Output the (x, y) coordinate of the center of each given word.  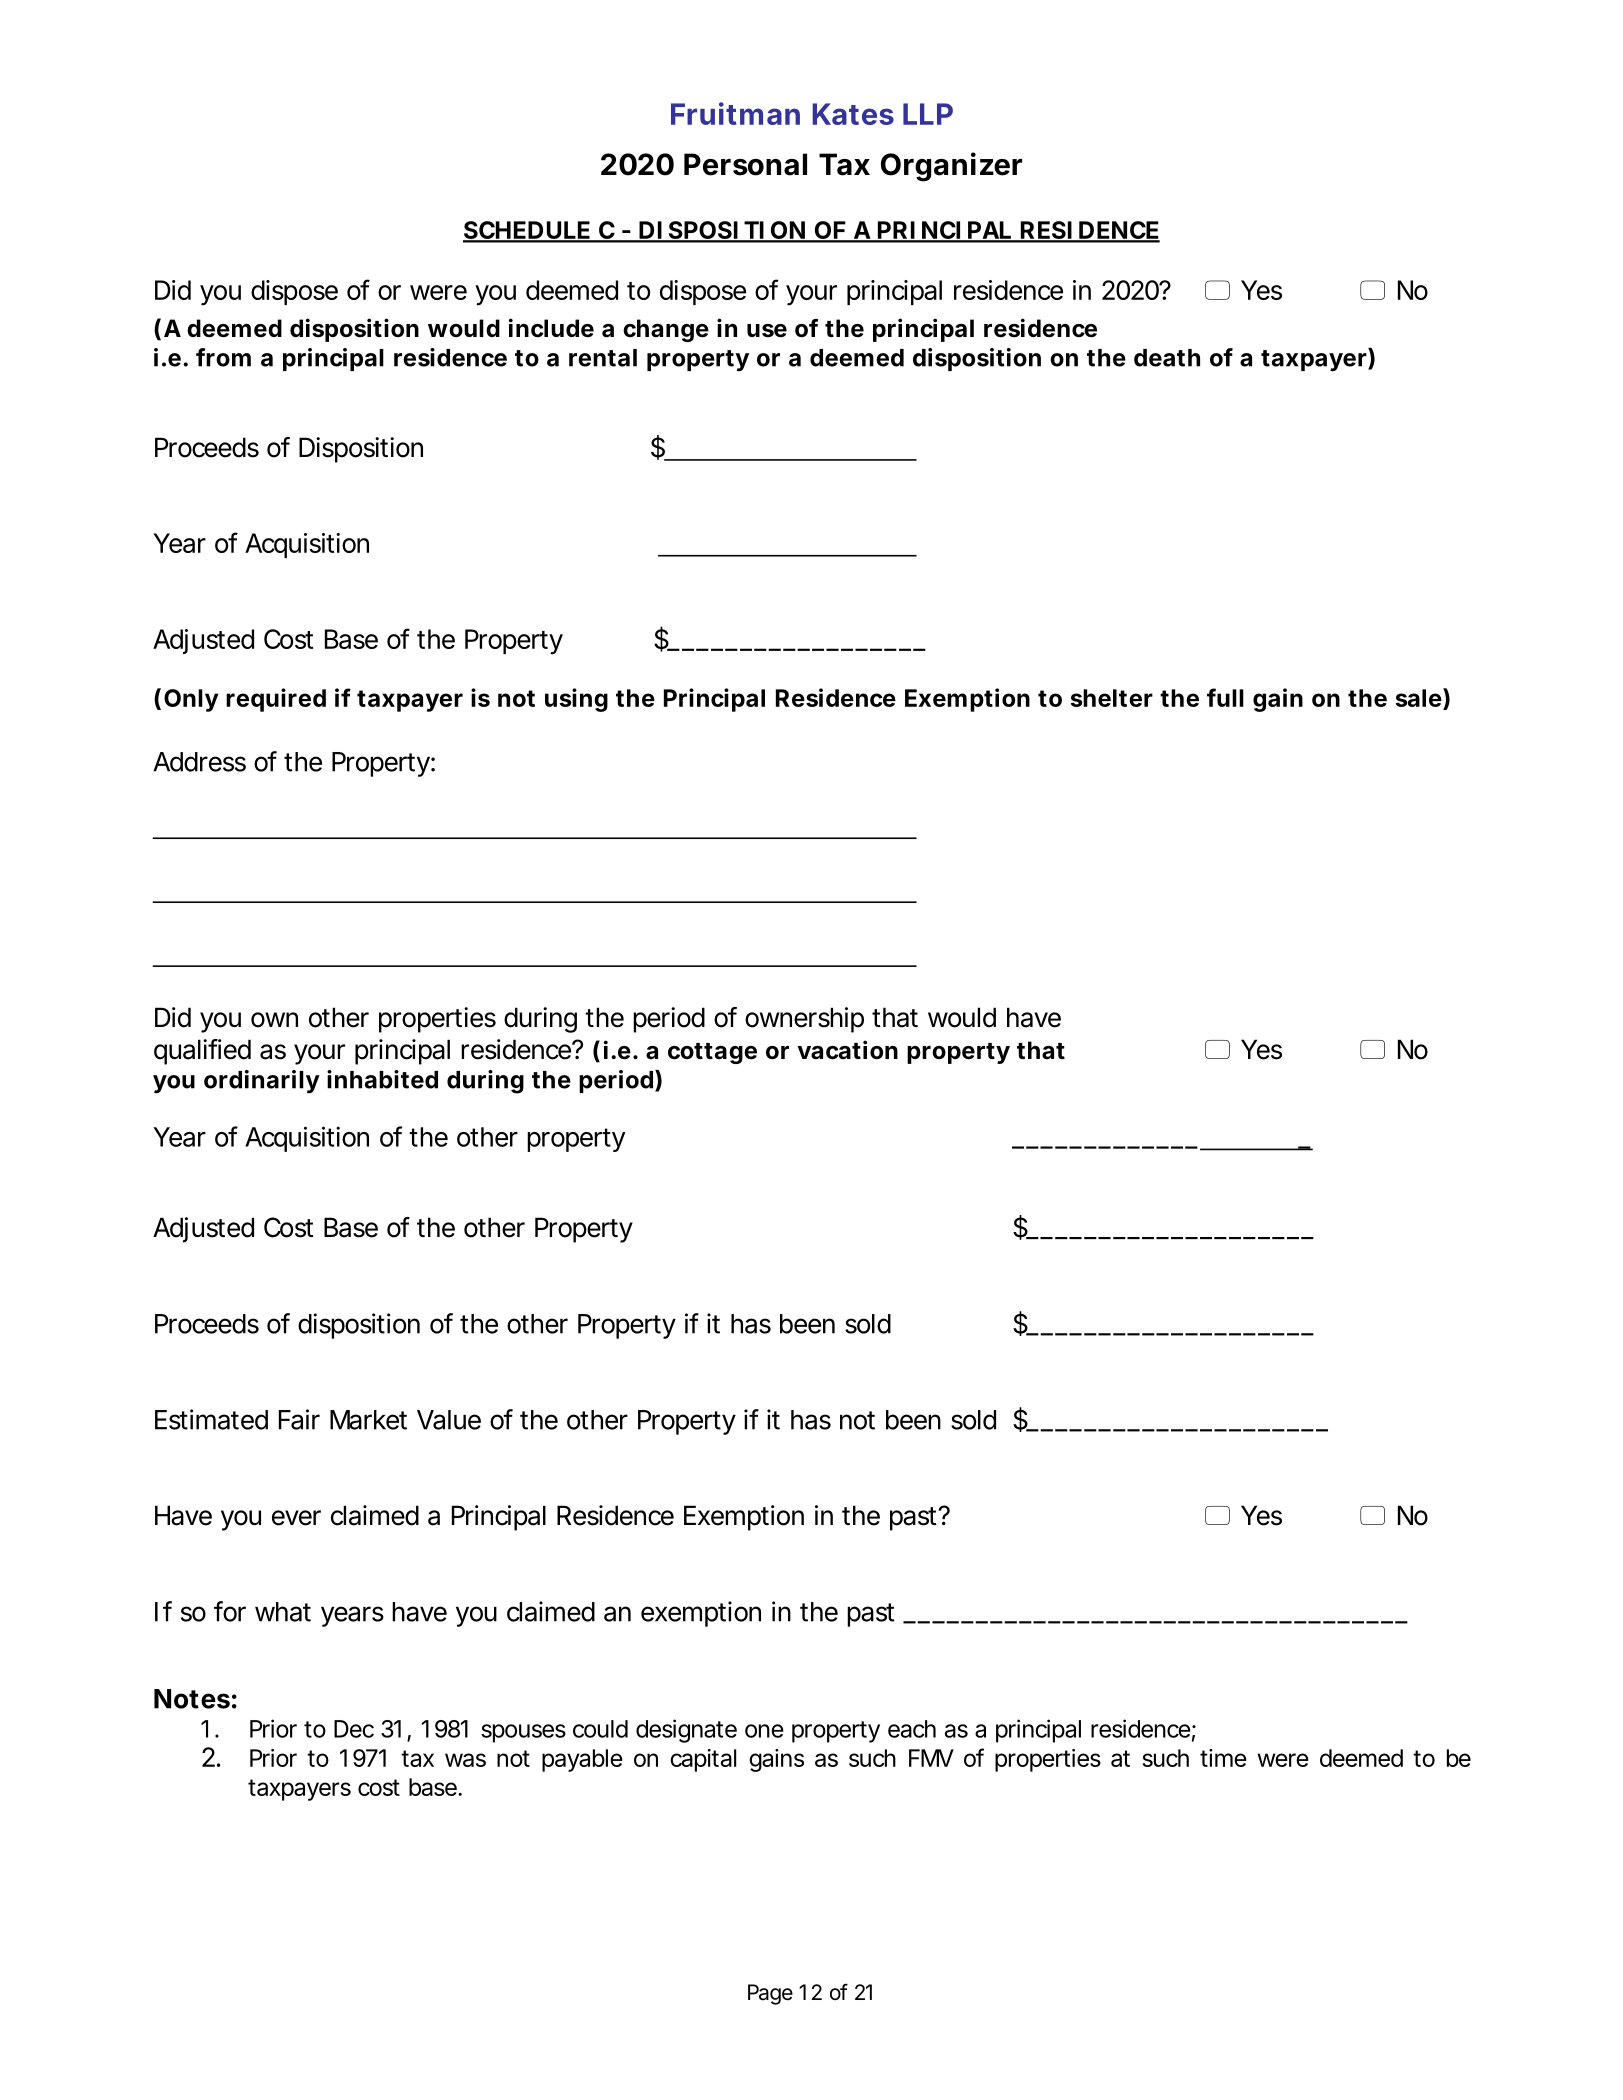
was (465, 1760)
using (576, 700)
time (1223, 1758)
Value (449, 1420)
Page (770, 1994)
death (1167, 358)
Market (368, 1420)
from (223, 357)
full (1225, 697)
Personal (745, 164)
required (276, 700)
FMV (931, 1758)
